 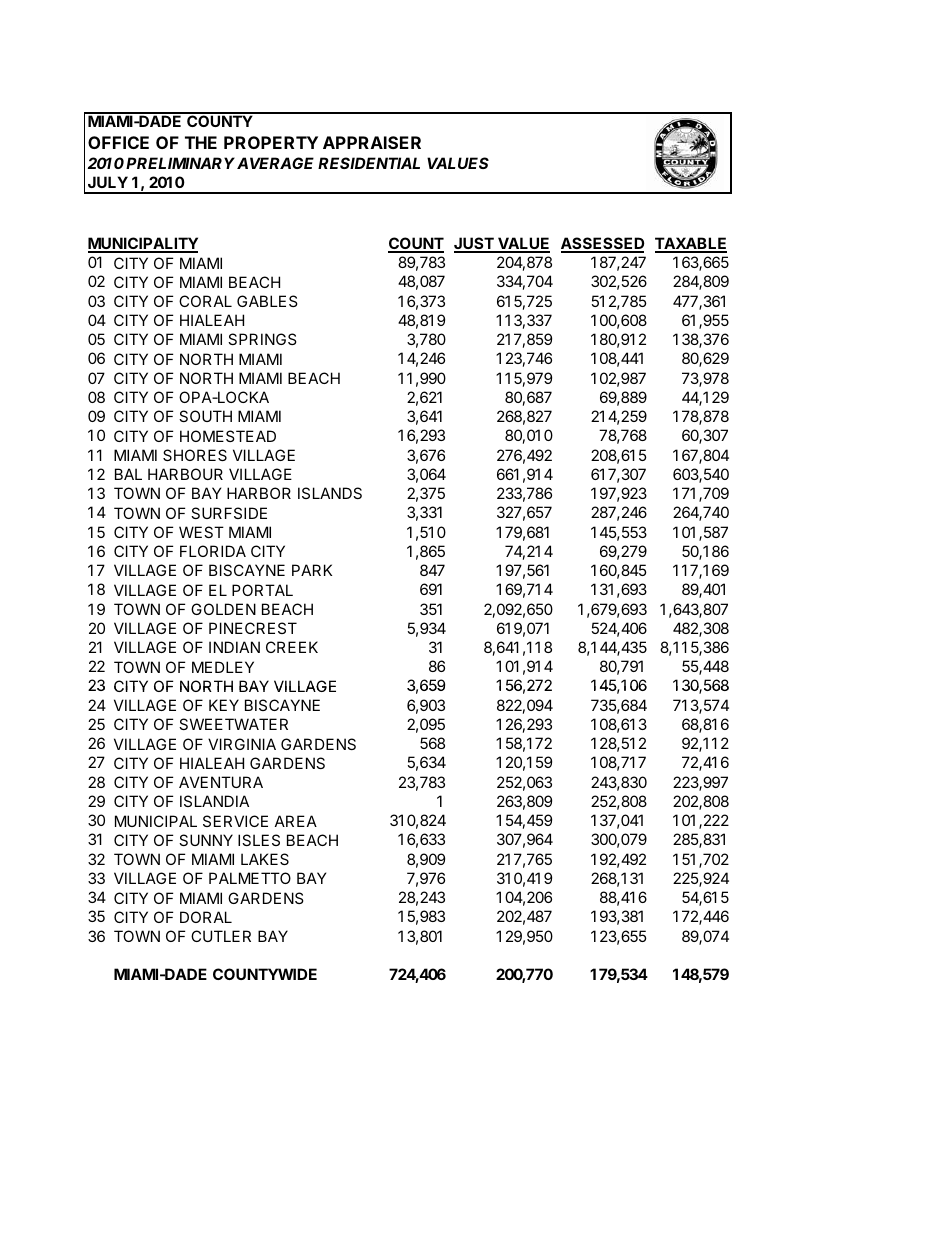 I want to click on SPRINGS, so click(x=262, y=339).
